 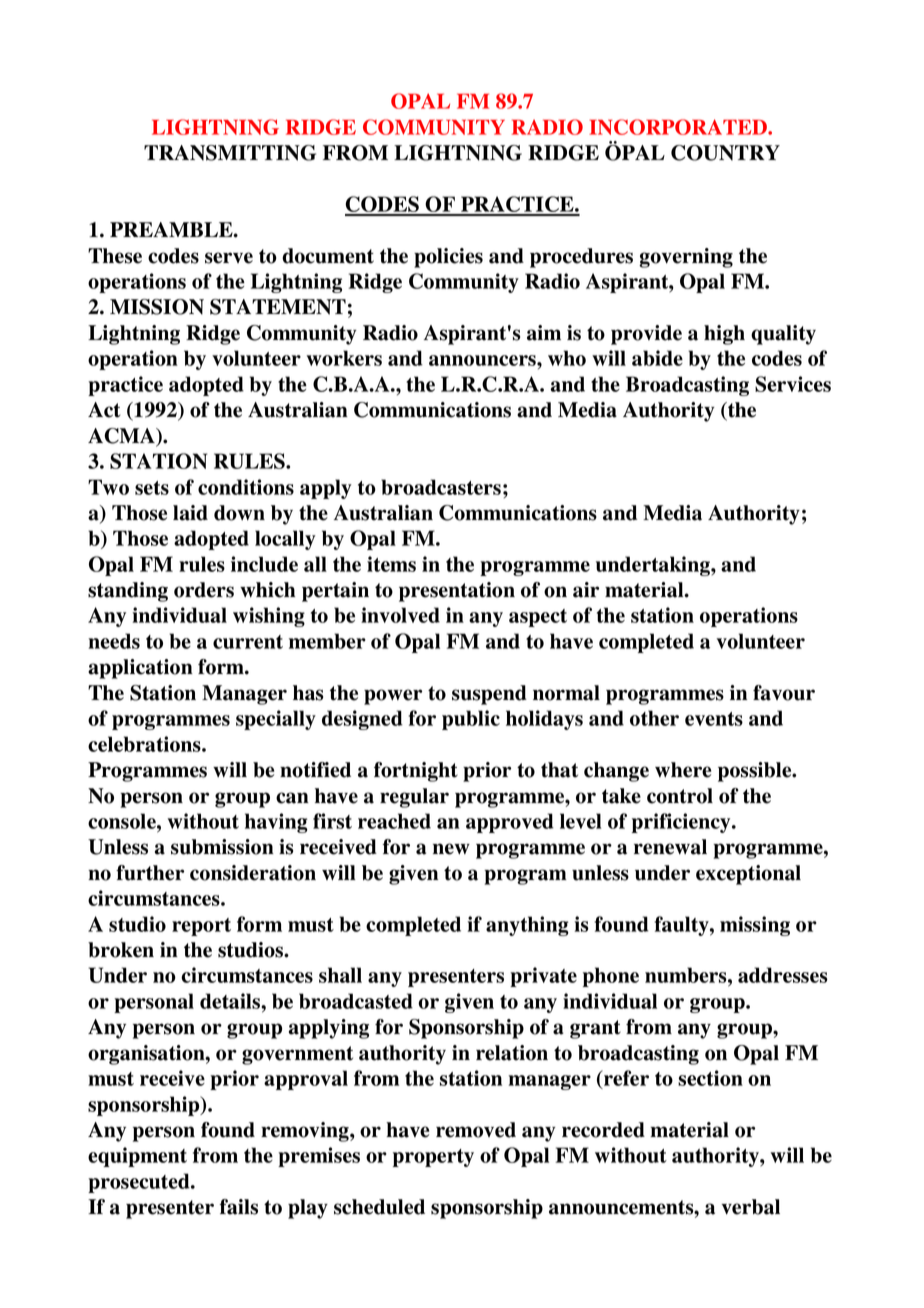 What do you see at coordinates (433, 1158) in the screenshot?
I see `property` at bounding box center [433, 1158].
